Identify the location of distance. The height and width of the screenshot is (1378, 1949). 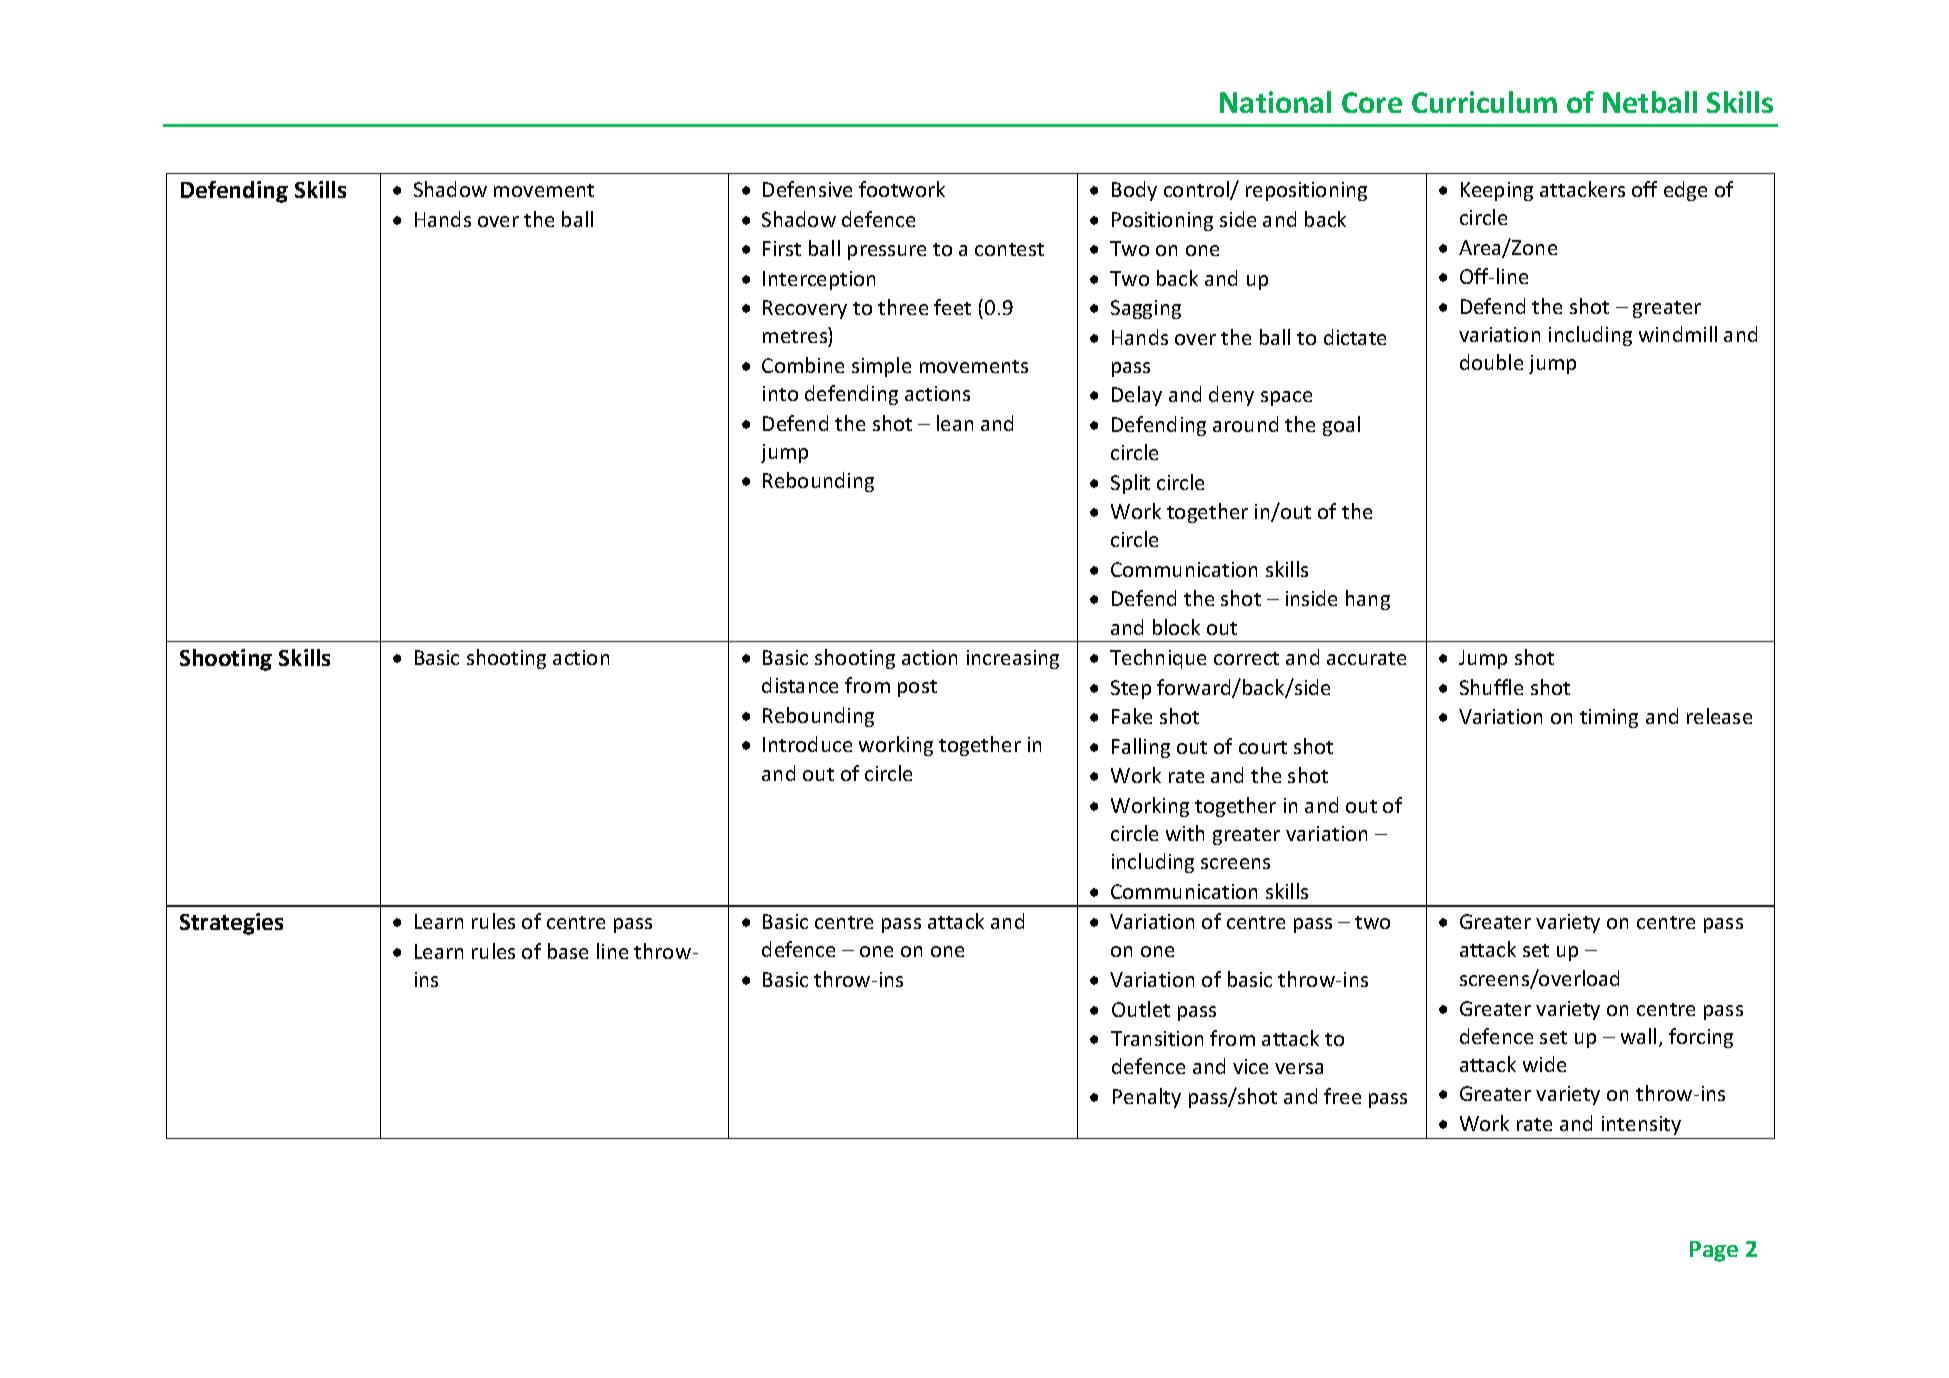
(800, 685).
